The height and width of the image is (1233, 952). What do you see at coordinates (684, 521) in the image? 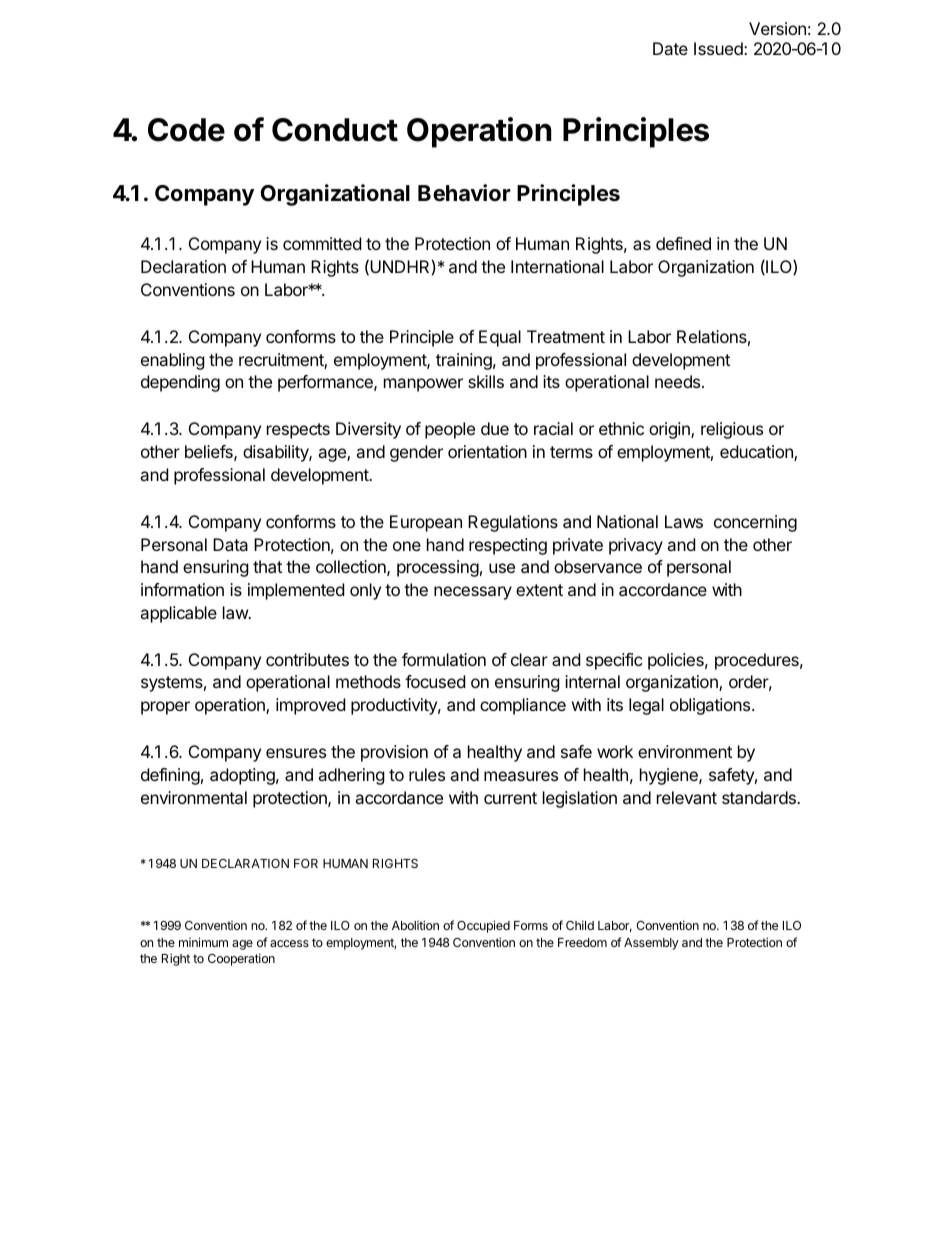
I see `Laws` at bounding box center [684, 521].
